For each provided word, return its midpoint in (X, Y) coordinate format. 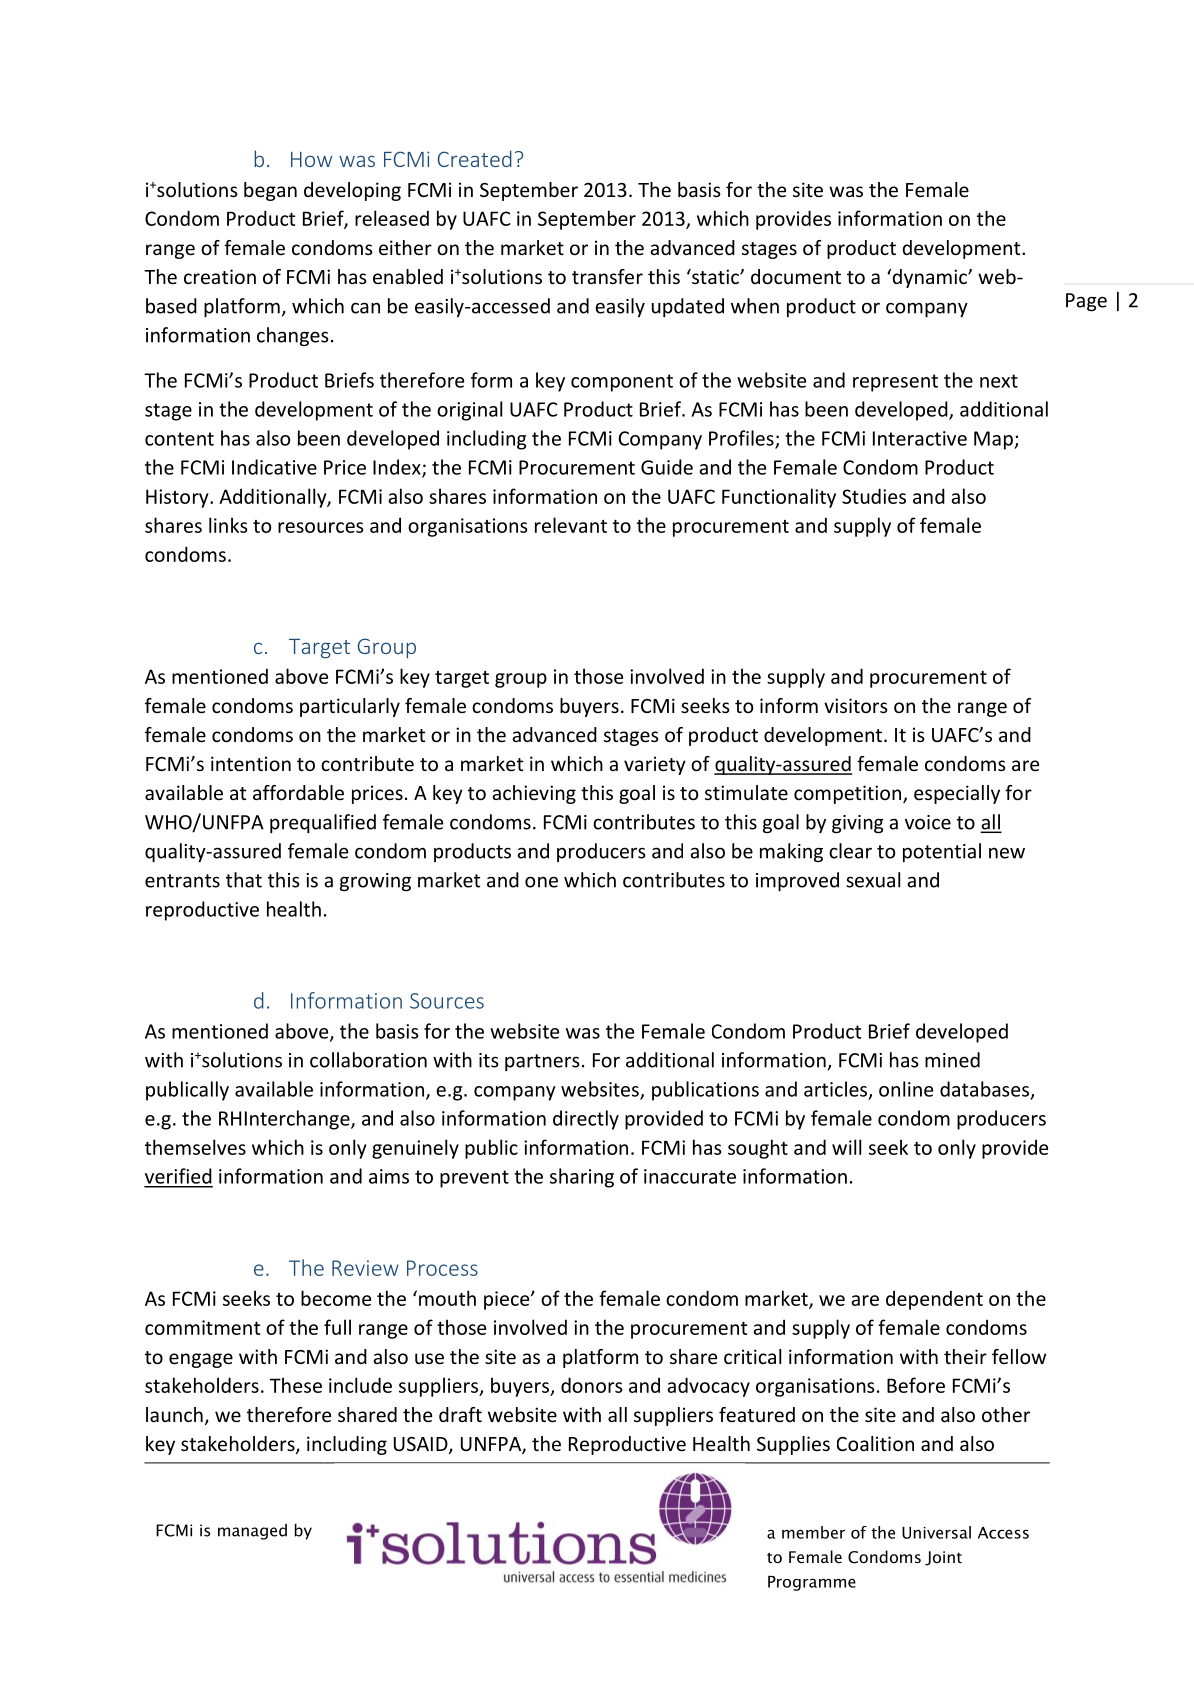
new (1007, 853)
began (270, 191)
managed (252, 1532)
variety (655, 765)
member (813, 1532)
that (244, 880)
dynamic (929, 278)
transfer (607, 276)
